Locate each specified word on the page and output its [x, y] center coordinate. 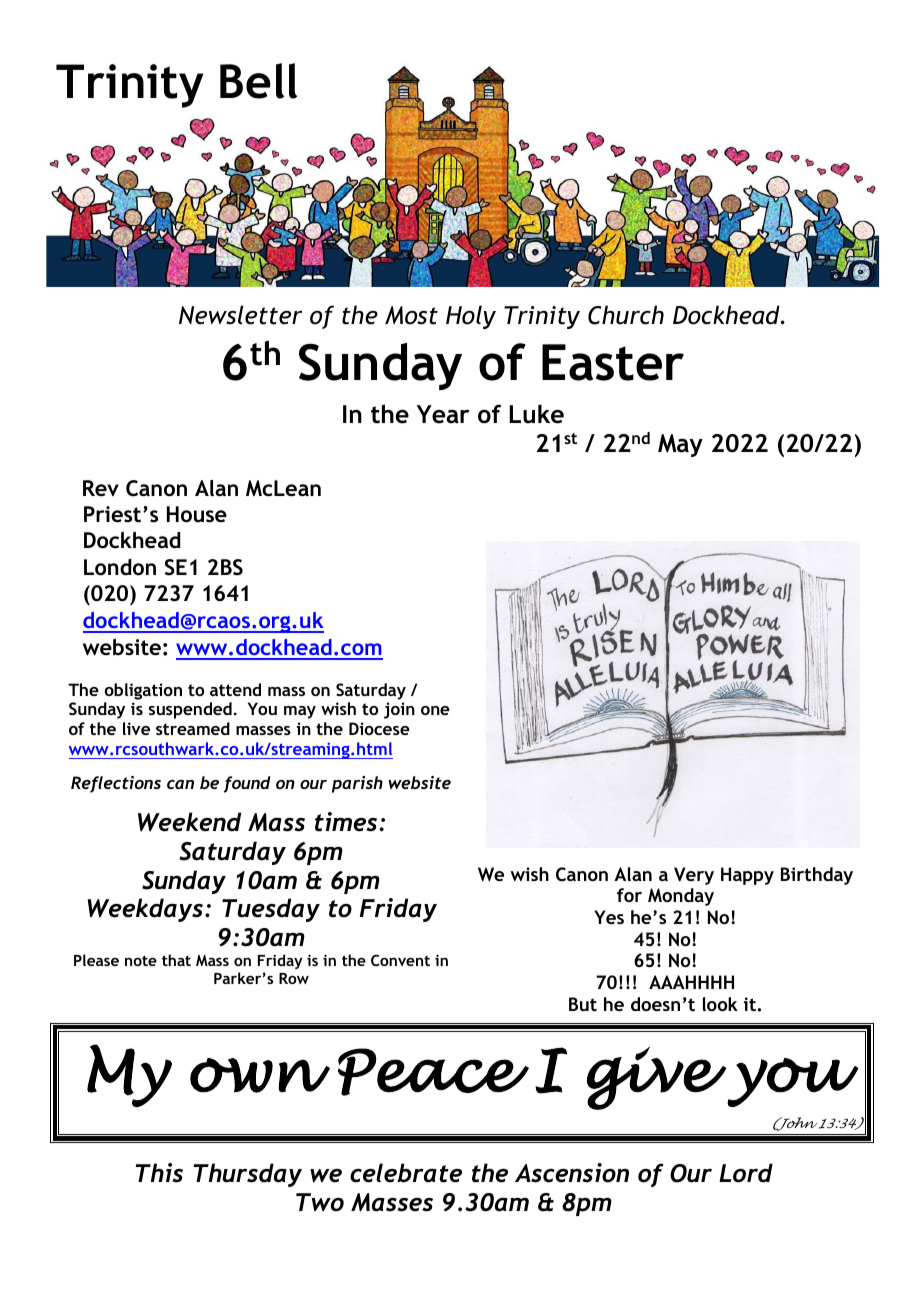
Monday [681, 897]
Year [443, 414]
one [435, 710]
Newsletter [240, 315]
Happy [747, 876]
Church [626, 315]
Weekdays [146, 910]
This [159, 1173]
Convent [400, 960]
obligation [143, 691]
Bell [258, 81]
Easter [613, 362]
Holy [471, 317]
